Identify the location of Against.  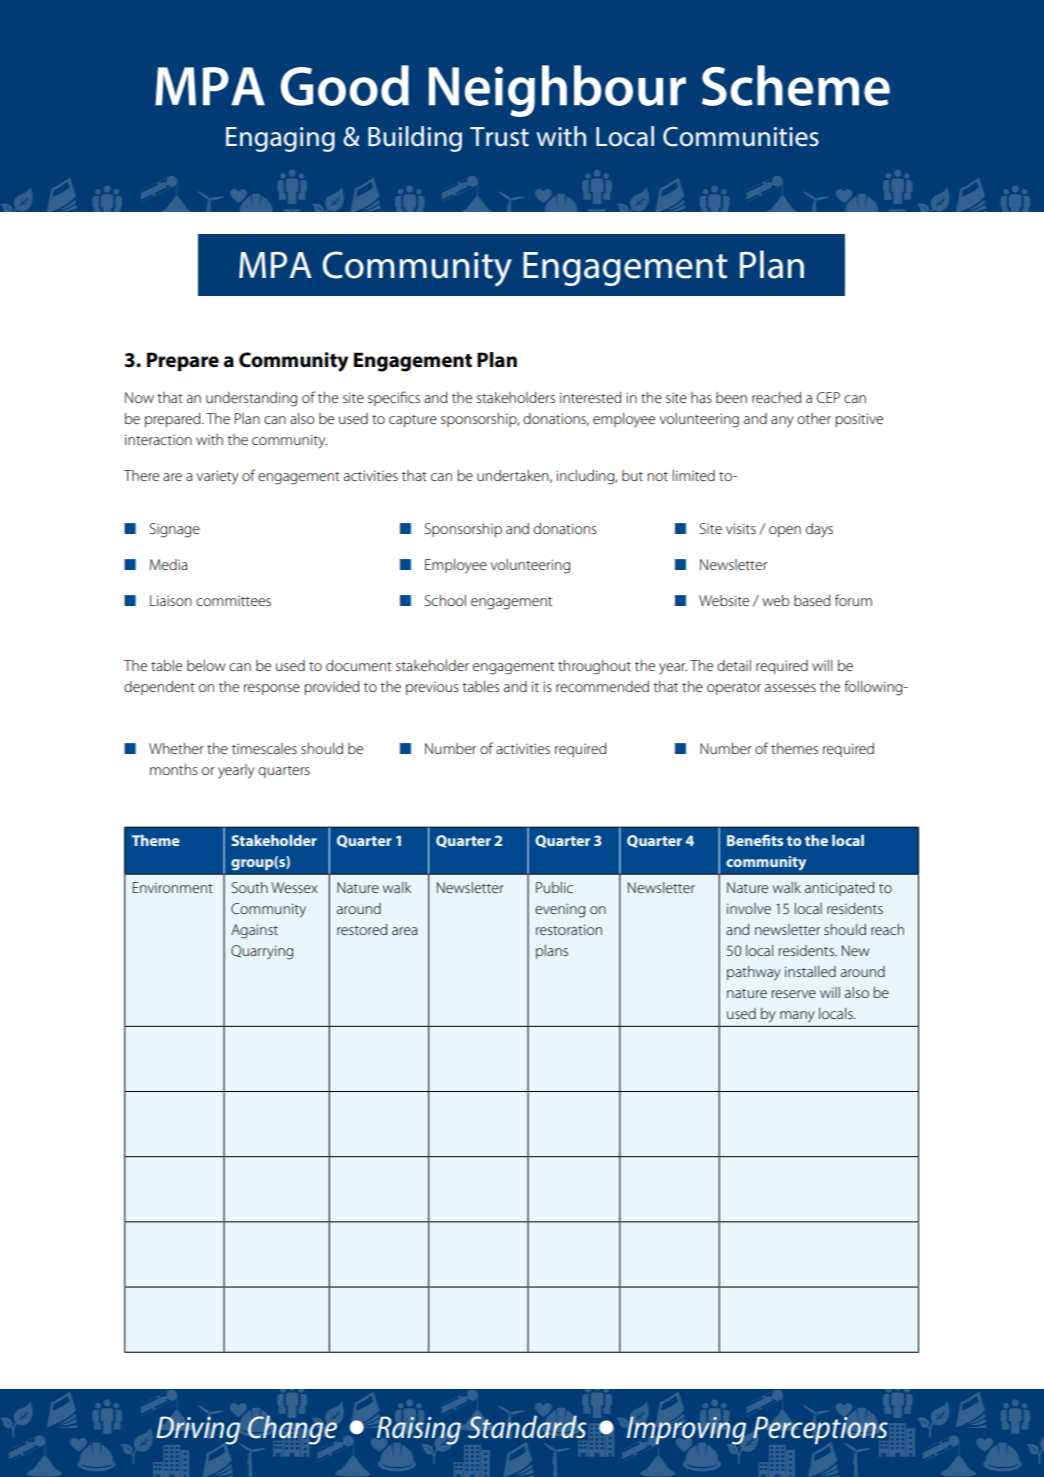
(254, 931).
